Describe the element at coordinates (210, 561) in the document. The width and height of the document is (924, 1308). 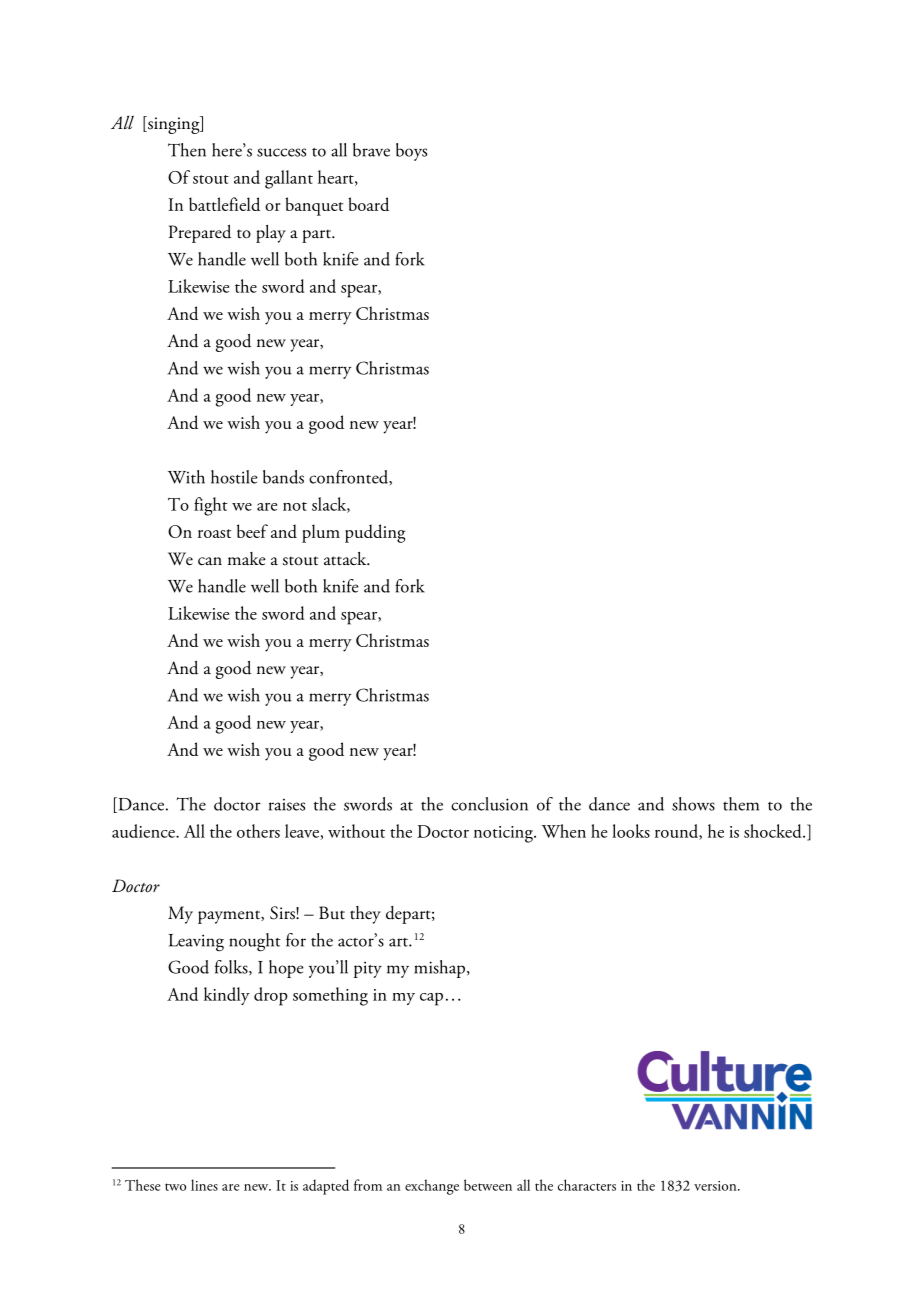
I see `can` at that location.
